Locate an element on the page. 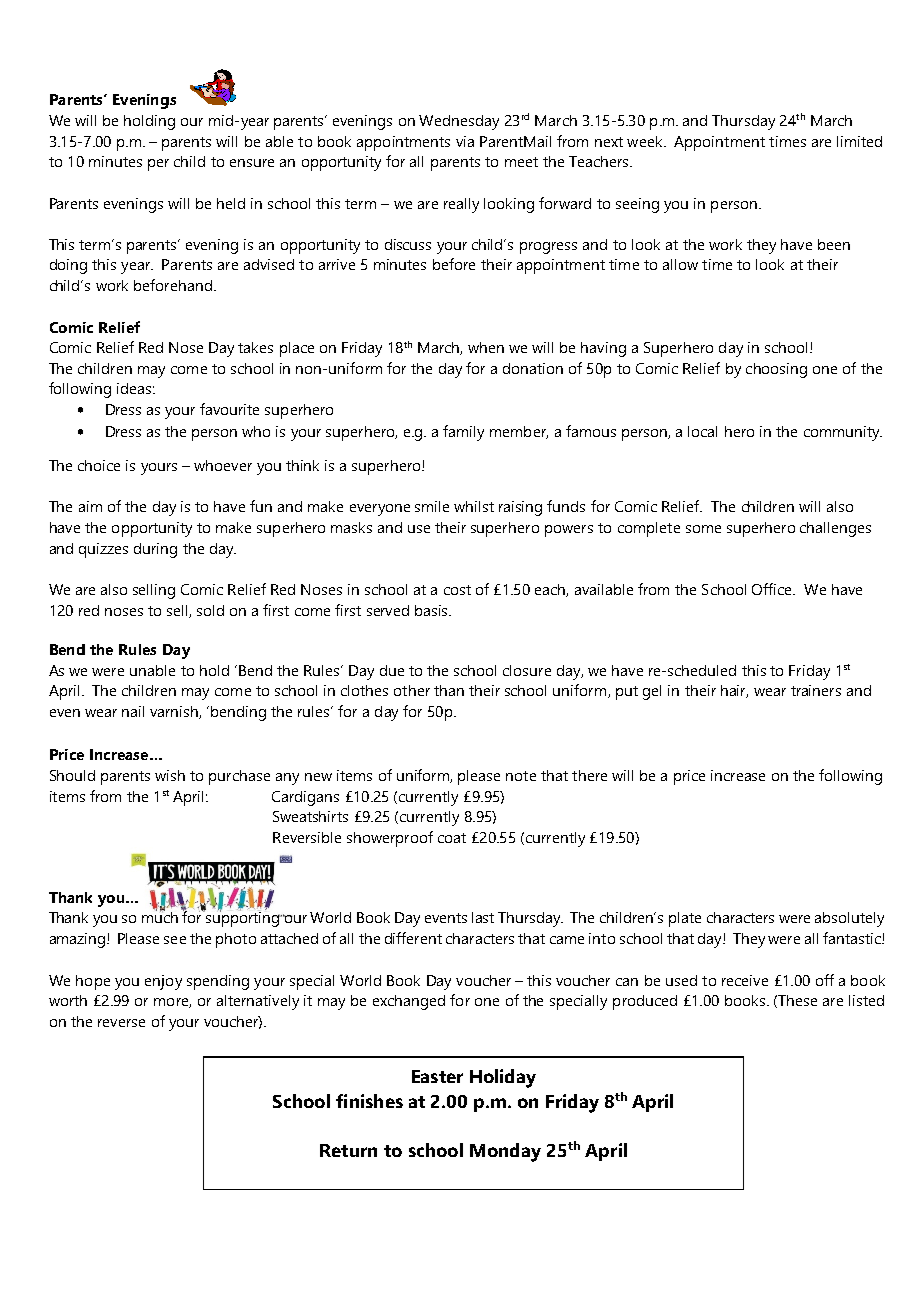 The height and width of the document is (1308, 924). ensure is located at coordinates (252, 163).
